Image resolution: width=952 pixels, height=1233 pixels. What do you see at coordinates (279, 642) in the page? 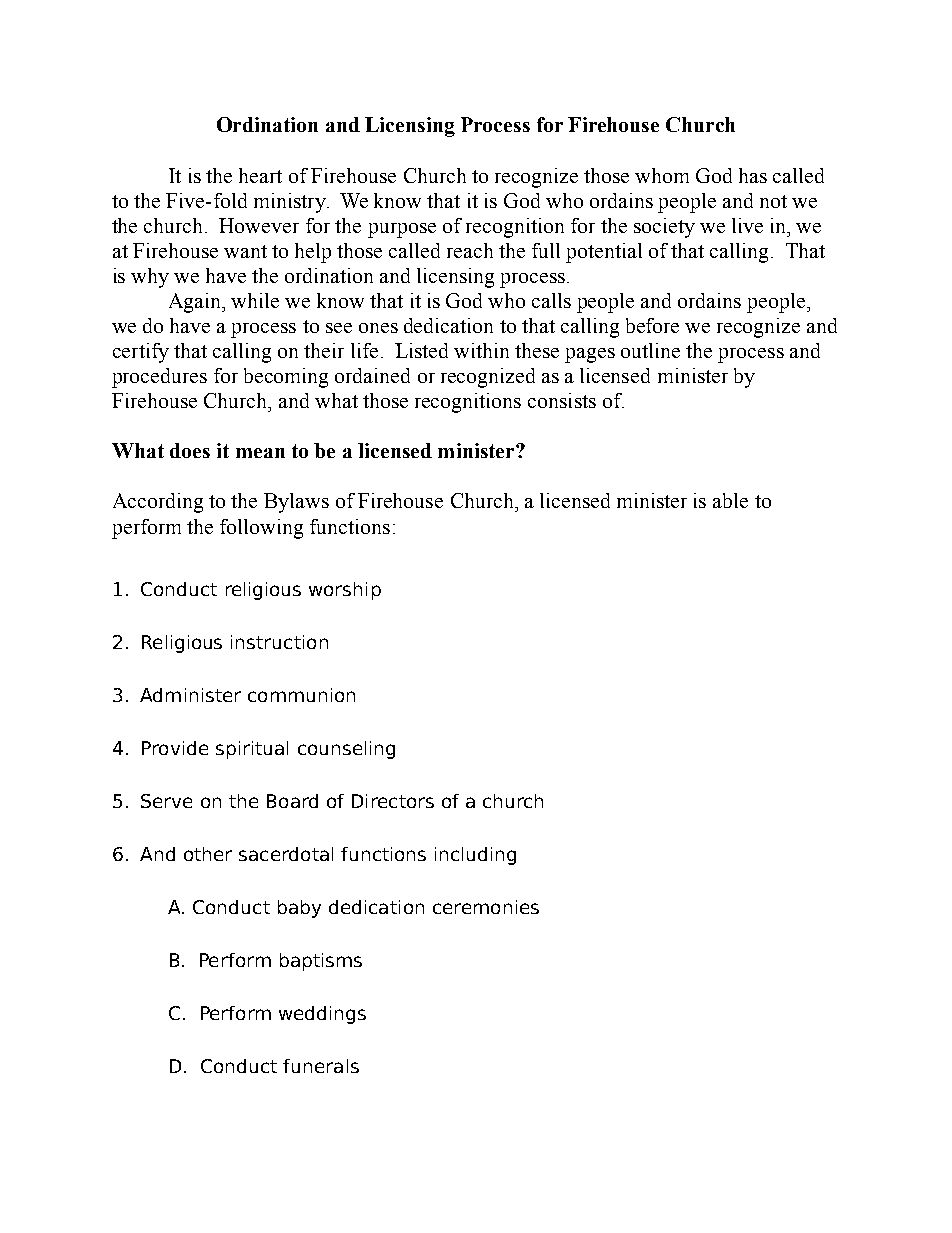
I see `instruction` at bounding box center [279, 642].
